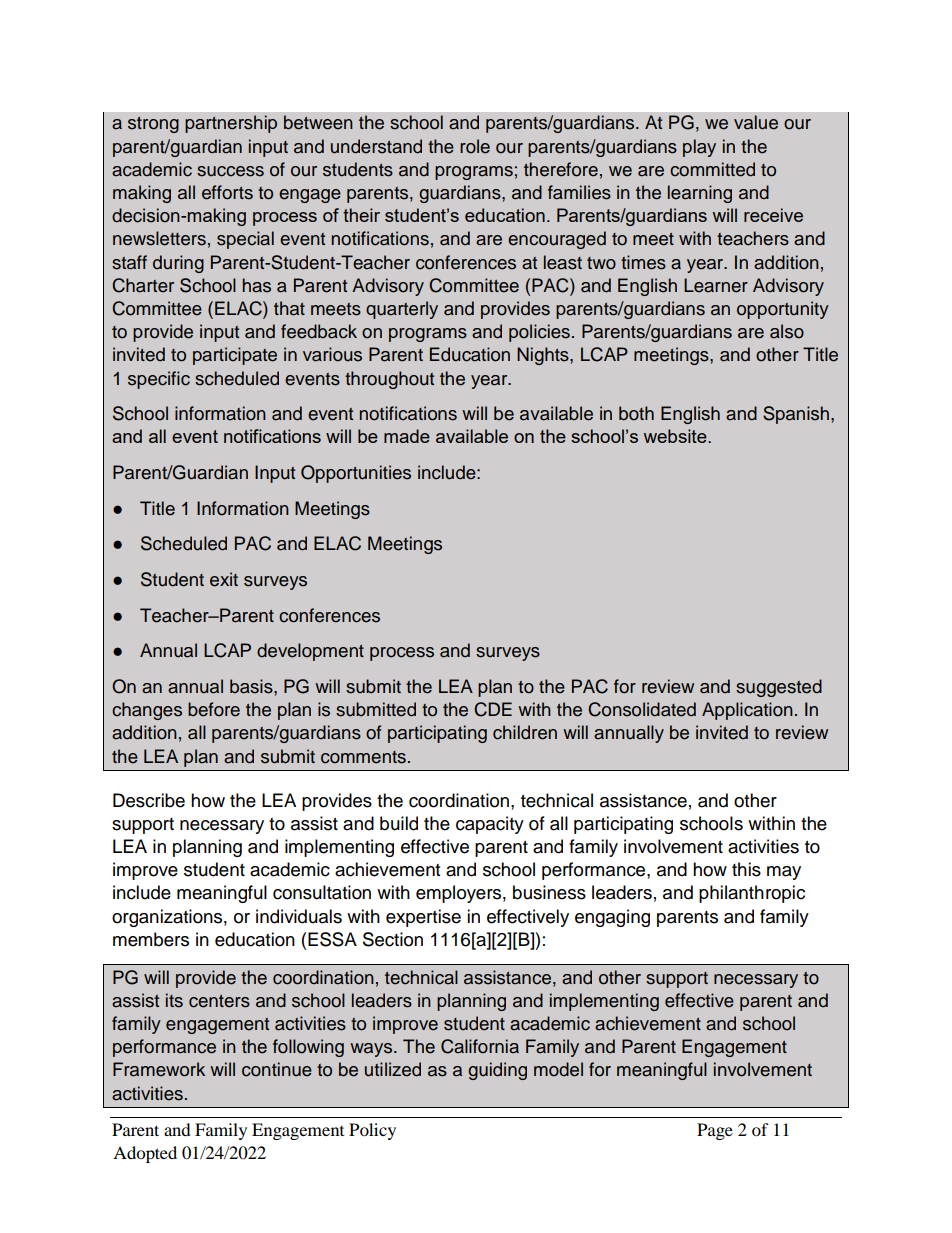 This screenshot has width=952, height=1233. What do you see at coordinates (252, 686) in the screenshot?
I see `basis` at bounding box center [252, 686].
